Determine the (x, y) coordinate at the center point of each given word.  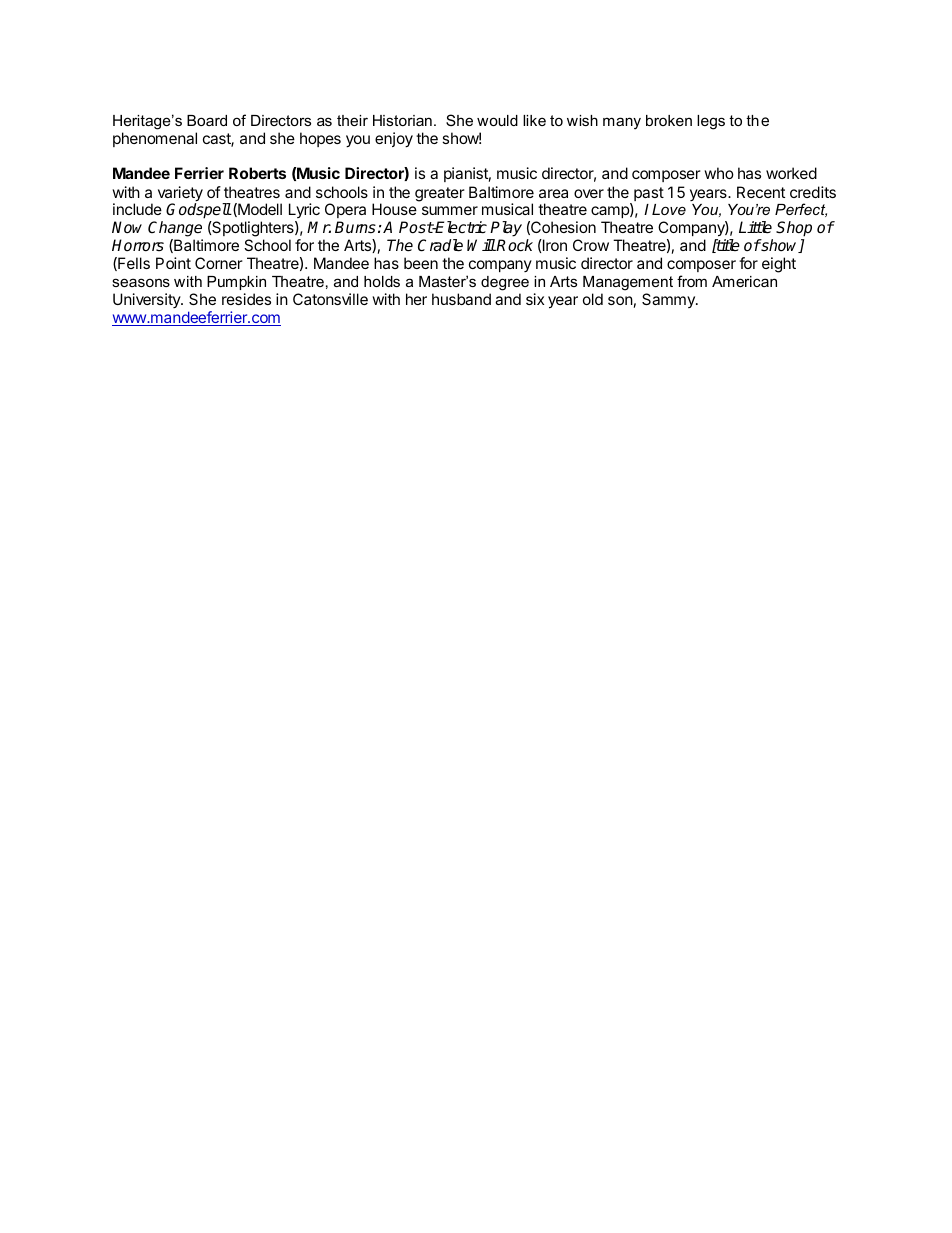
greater (440, 194)
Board (207, 120)
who (719, 173)
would (497, 120)
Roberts (257, 173)
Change (175, 229)
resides (246, 299)
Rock (514, 245)
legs (711, 122)
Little (755, 227)
